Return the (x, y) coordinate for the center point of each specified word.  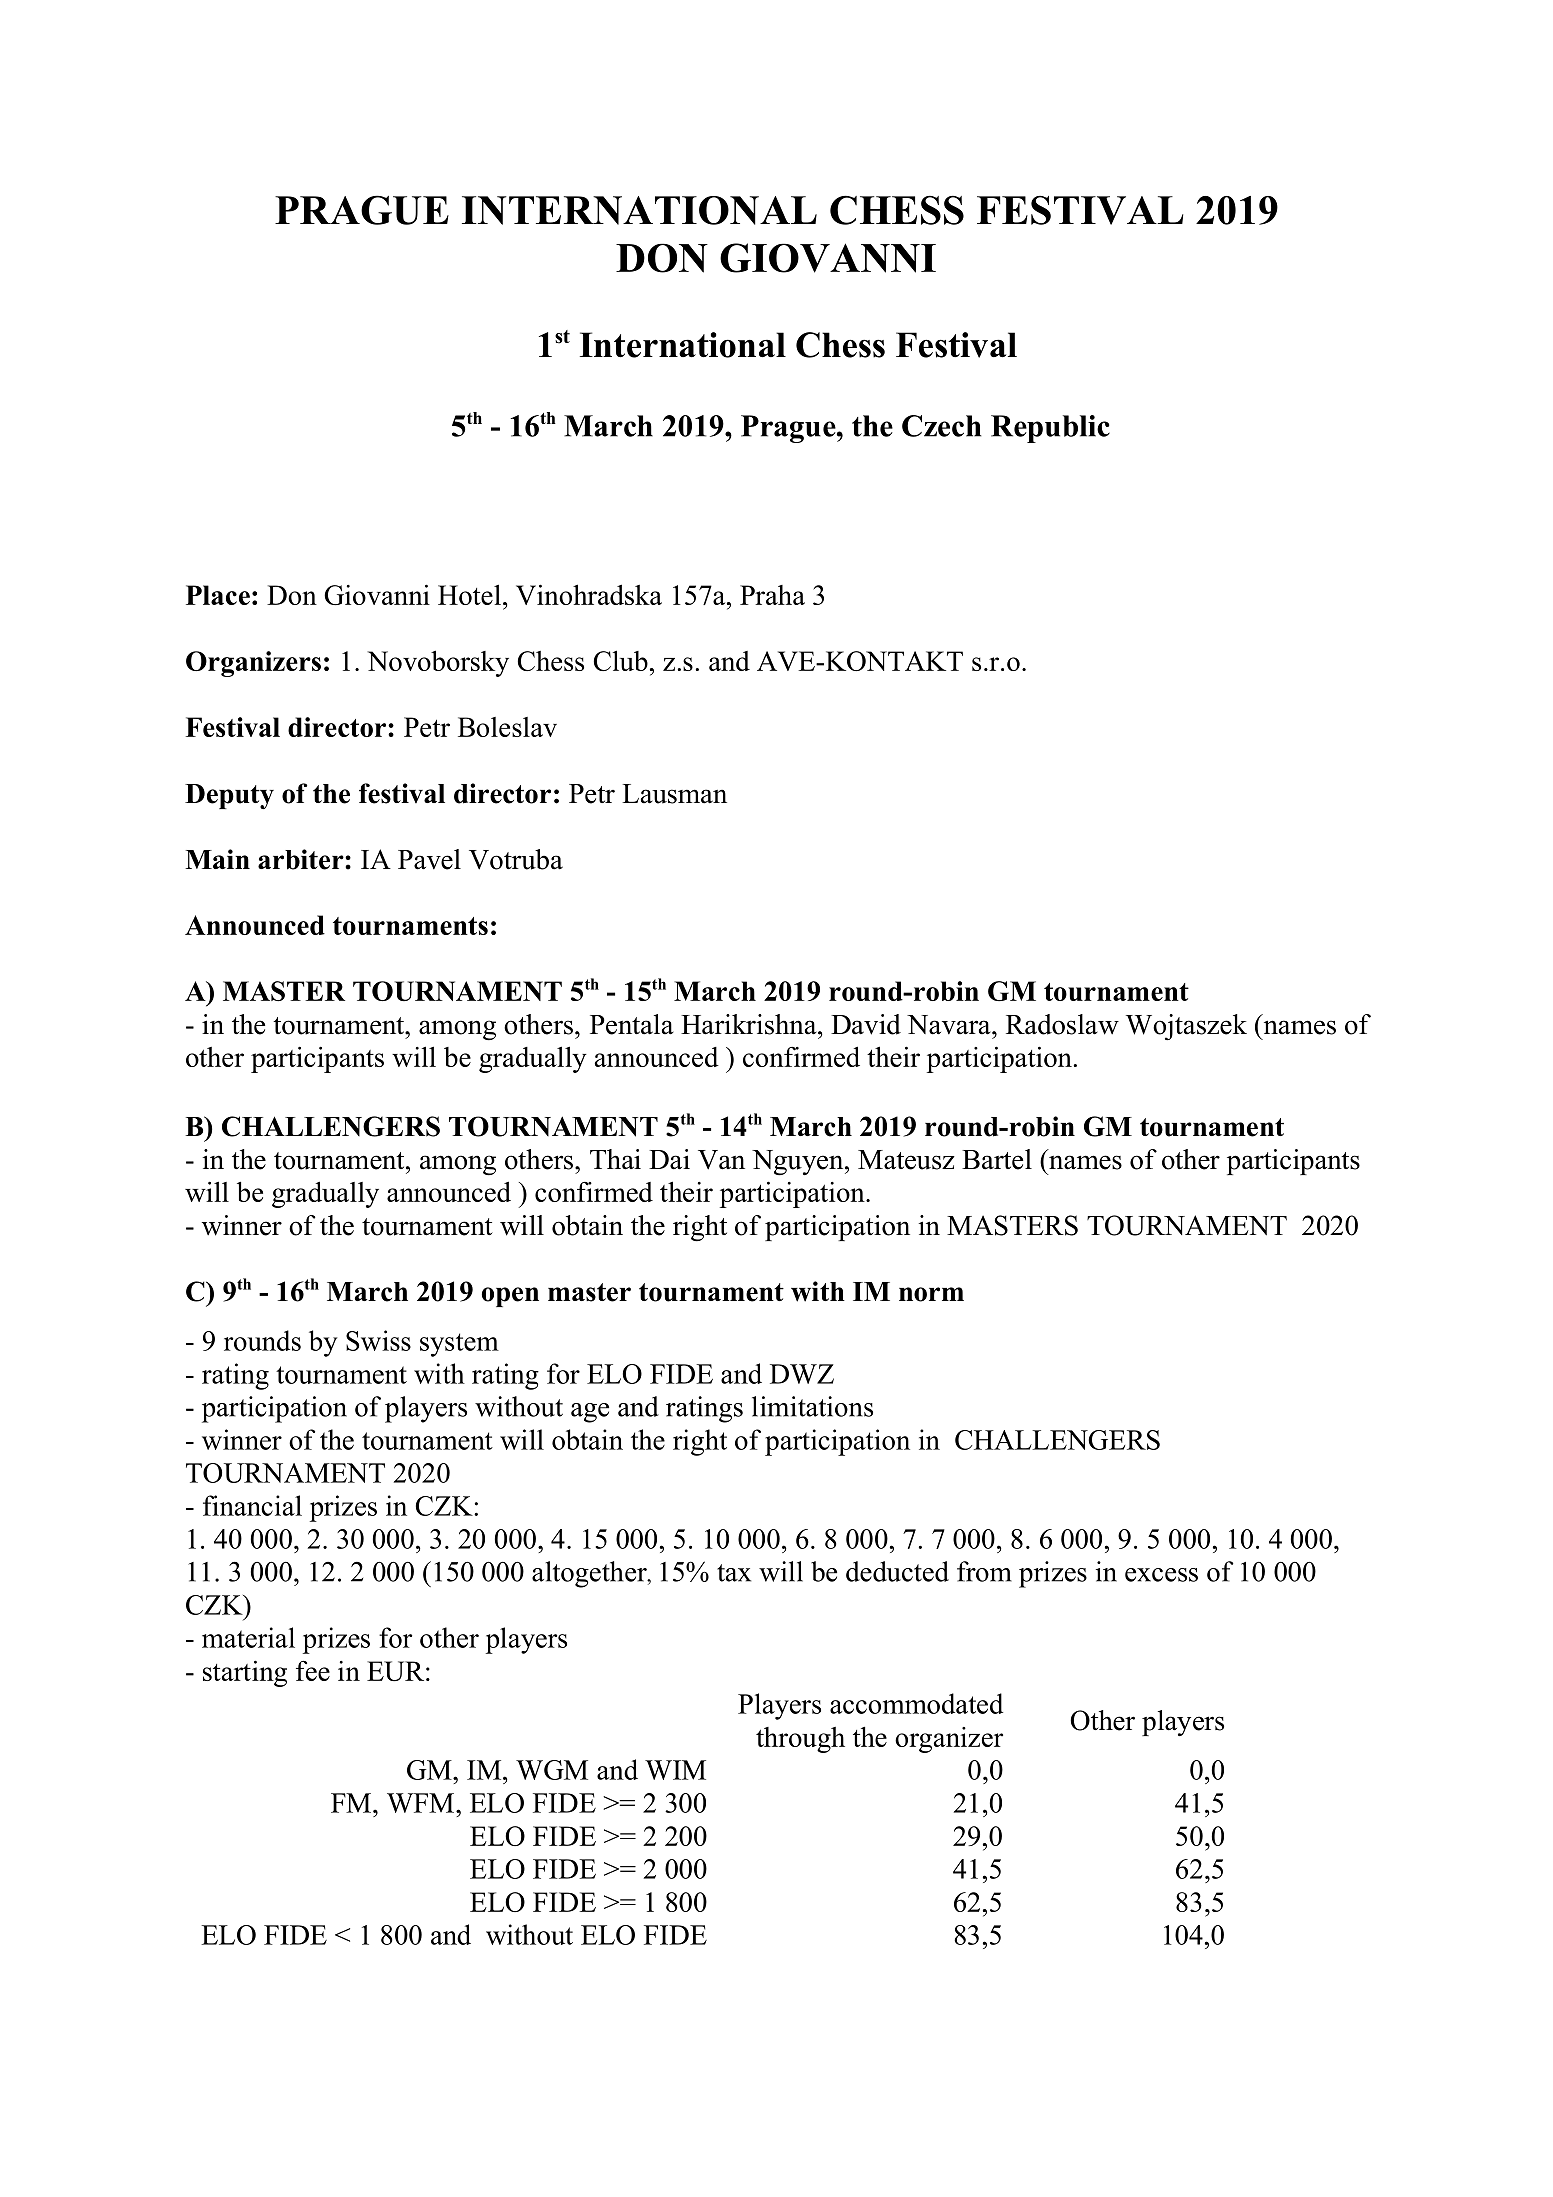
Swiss (378, 1340)
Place (218, 595)
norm (931, 1294)
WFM (422, 1803)
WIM (675, 1770)
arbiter (302, 859)
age (590, 1413)
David (866, 1024)
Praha (772, 595)
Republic (1050, 429)
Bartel (997, 1159)
